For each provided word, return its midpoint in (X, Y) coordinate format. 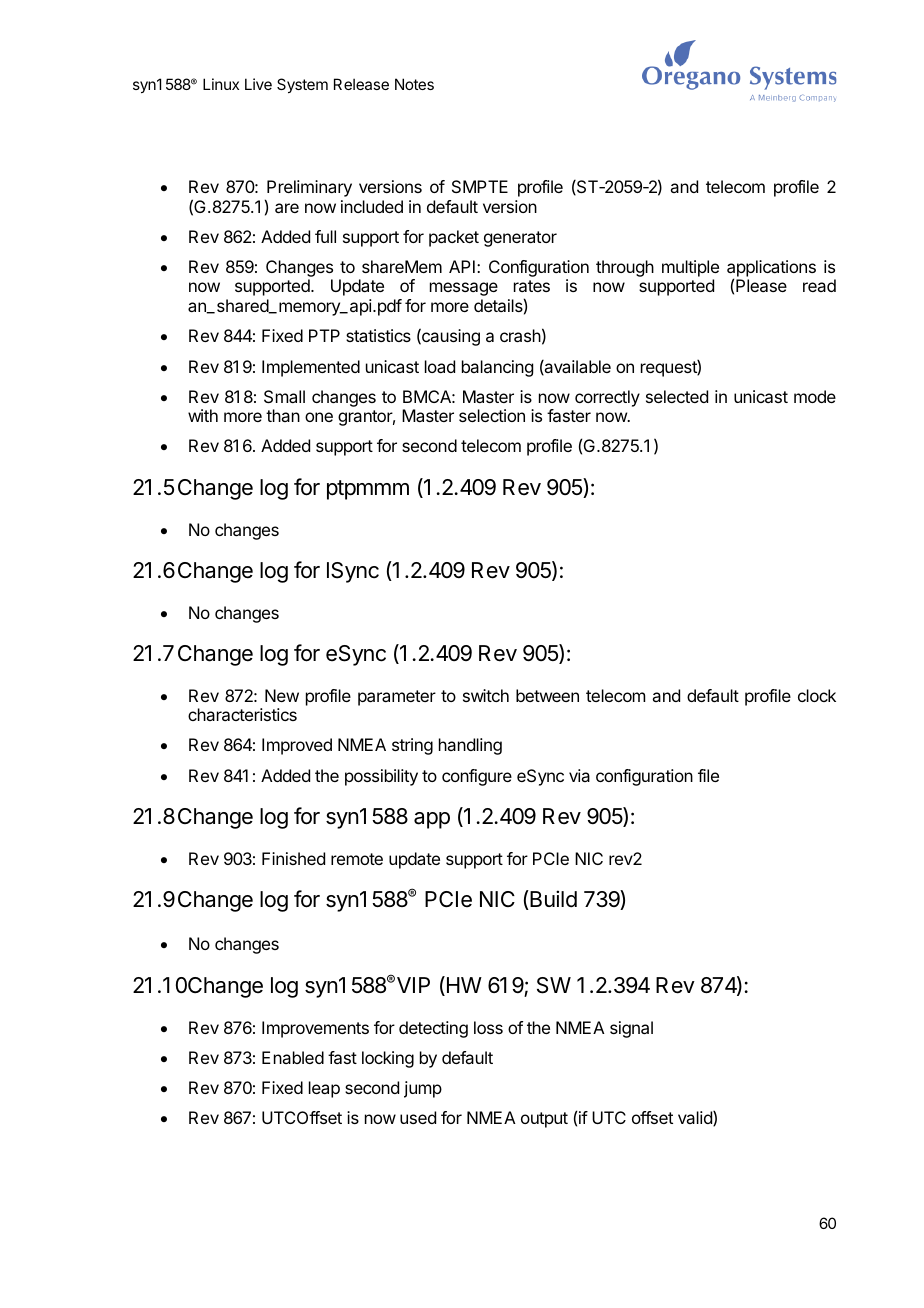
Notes (414, 84)
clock (817, 695)
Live (258, 84)
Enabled (293, 1057)
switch (486, 695)
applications (771, 269)
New (282, 695)
